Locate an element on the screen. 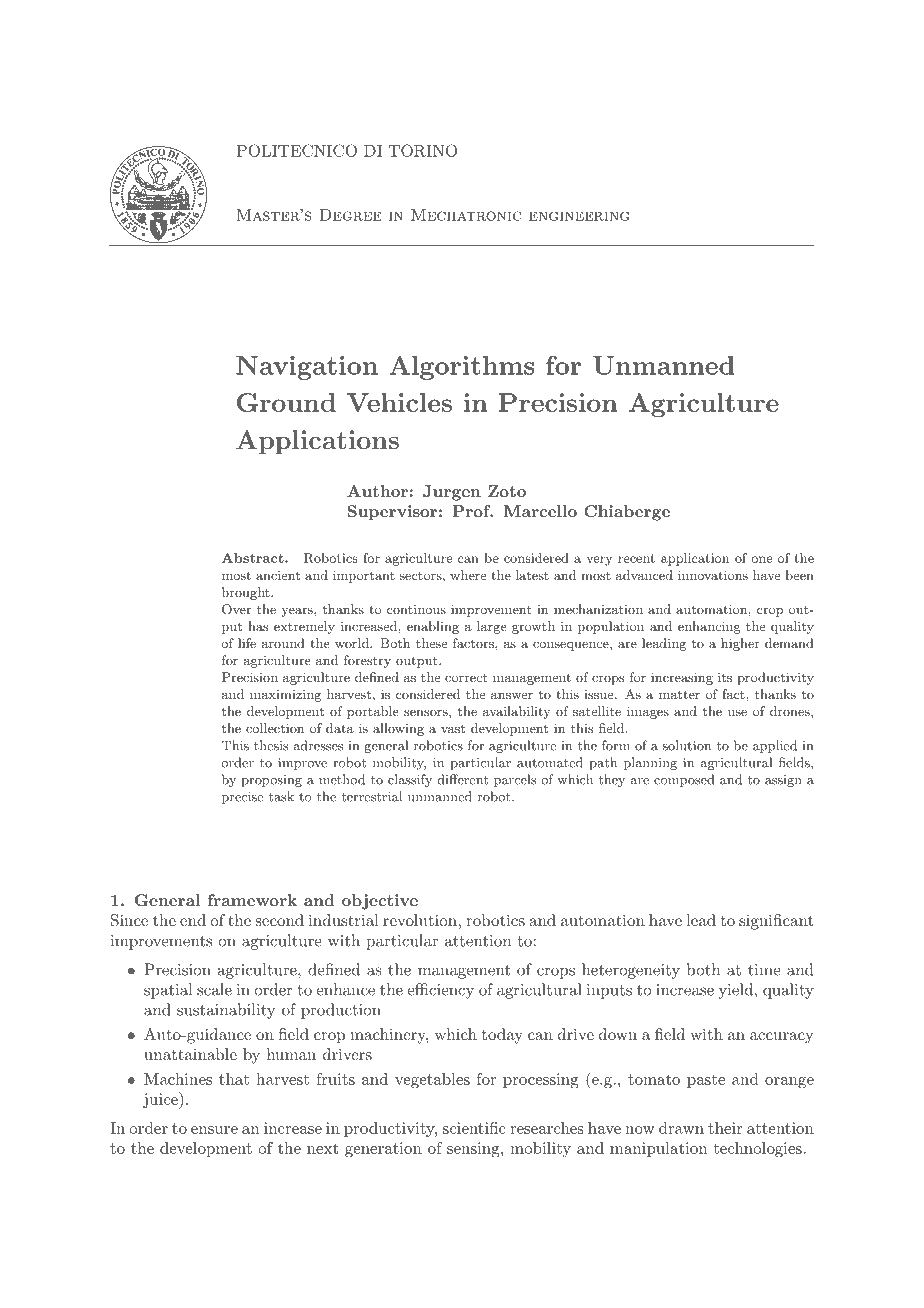 The image size is (924, 1308). Ground is located at coordinates (286, 402).
